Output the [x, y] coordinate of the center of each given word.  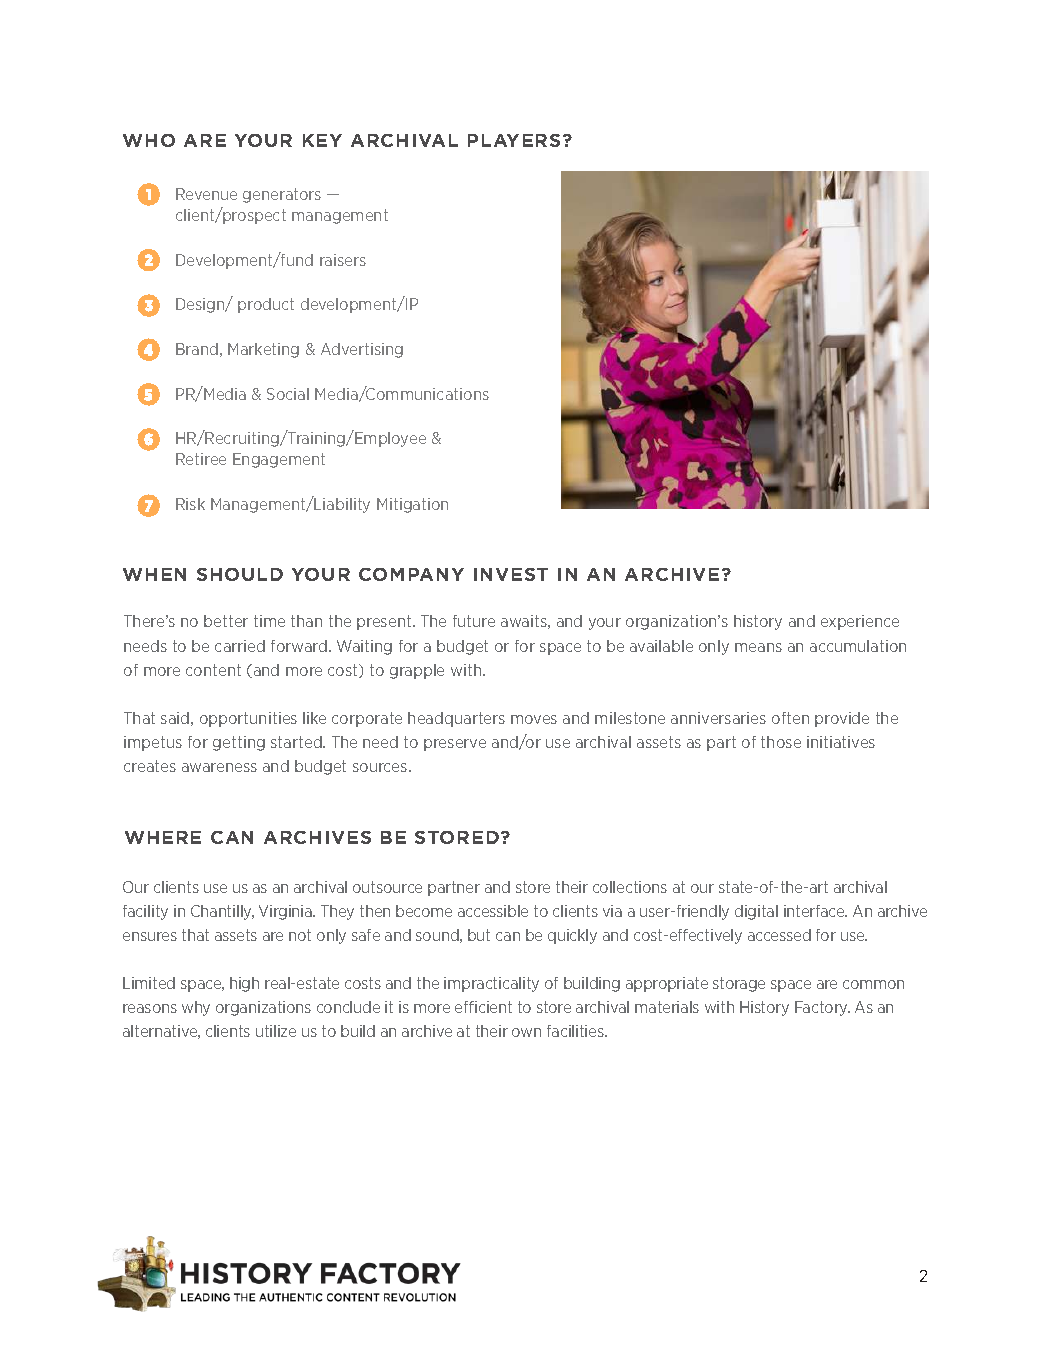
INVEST [511, 574]
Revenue [206, 194]
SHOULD [240, 574]
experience [860, 622]
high [244, 984]
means [758, 647]
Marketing [263, 350]
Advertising [362, 350]
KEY [322, 140]
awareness [219, 767]
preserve [455, 745]
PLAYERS [514, 140]
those [781, 742]
